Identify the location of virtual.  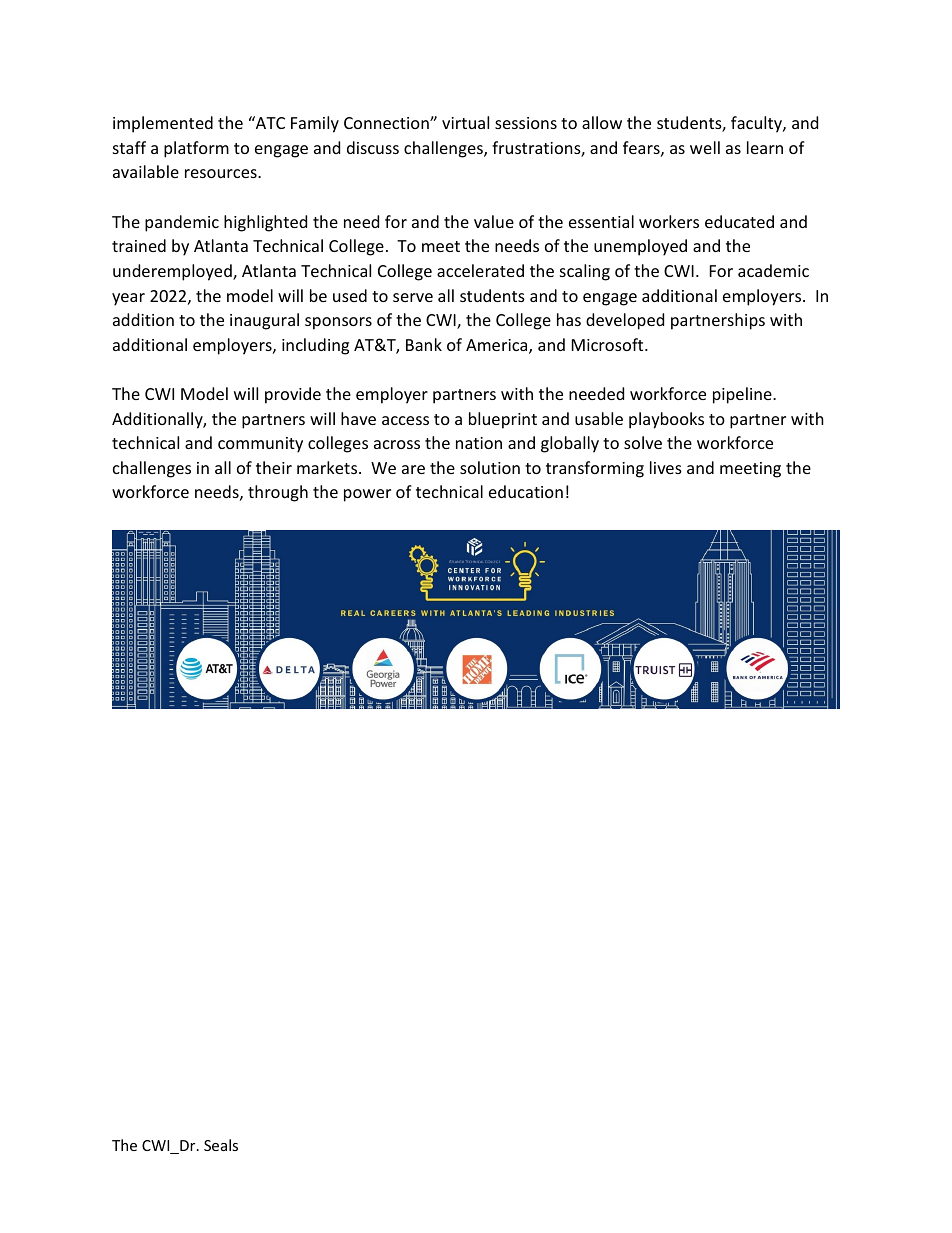
(465, 122).
